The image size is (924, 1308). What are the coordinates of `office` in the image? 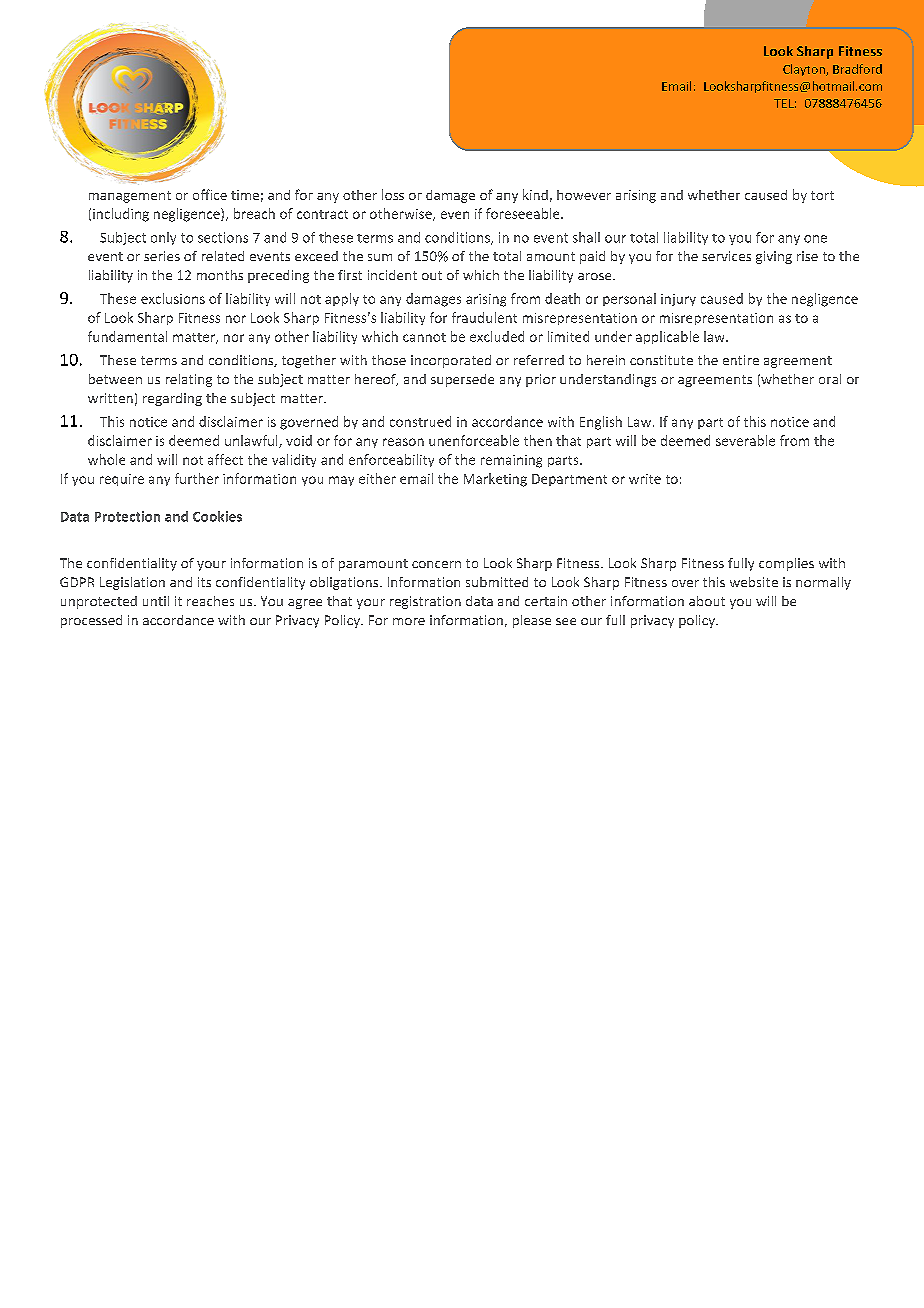 It's located at (210, 194).
